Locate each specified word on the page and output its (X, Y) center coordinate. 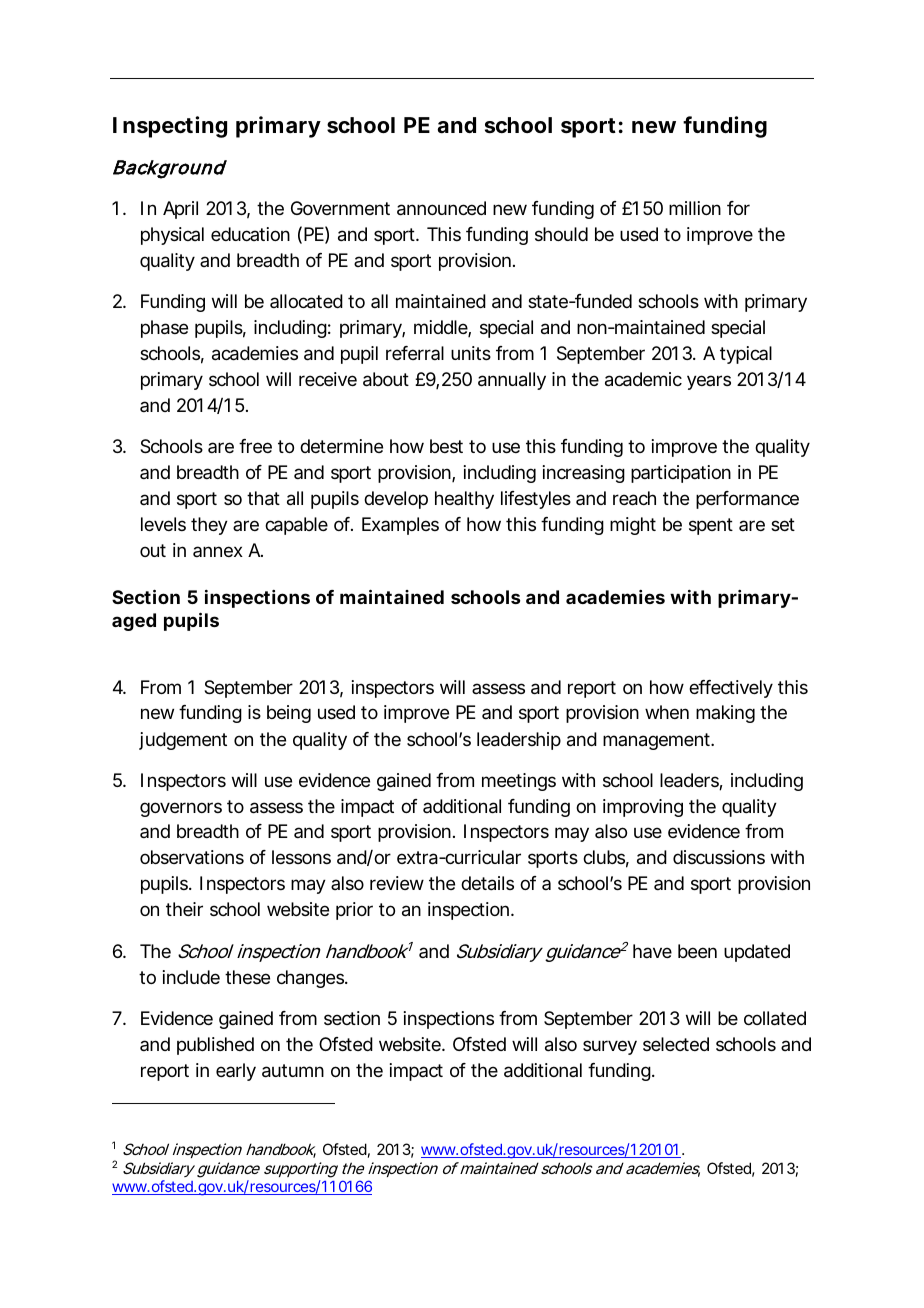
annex (218, 551)
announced (441, 208)
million (695, 208)
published (215, 1046)
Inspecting (170, 127)
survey (610, 1047)
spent (711, 526)
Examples (400, 526)
